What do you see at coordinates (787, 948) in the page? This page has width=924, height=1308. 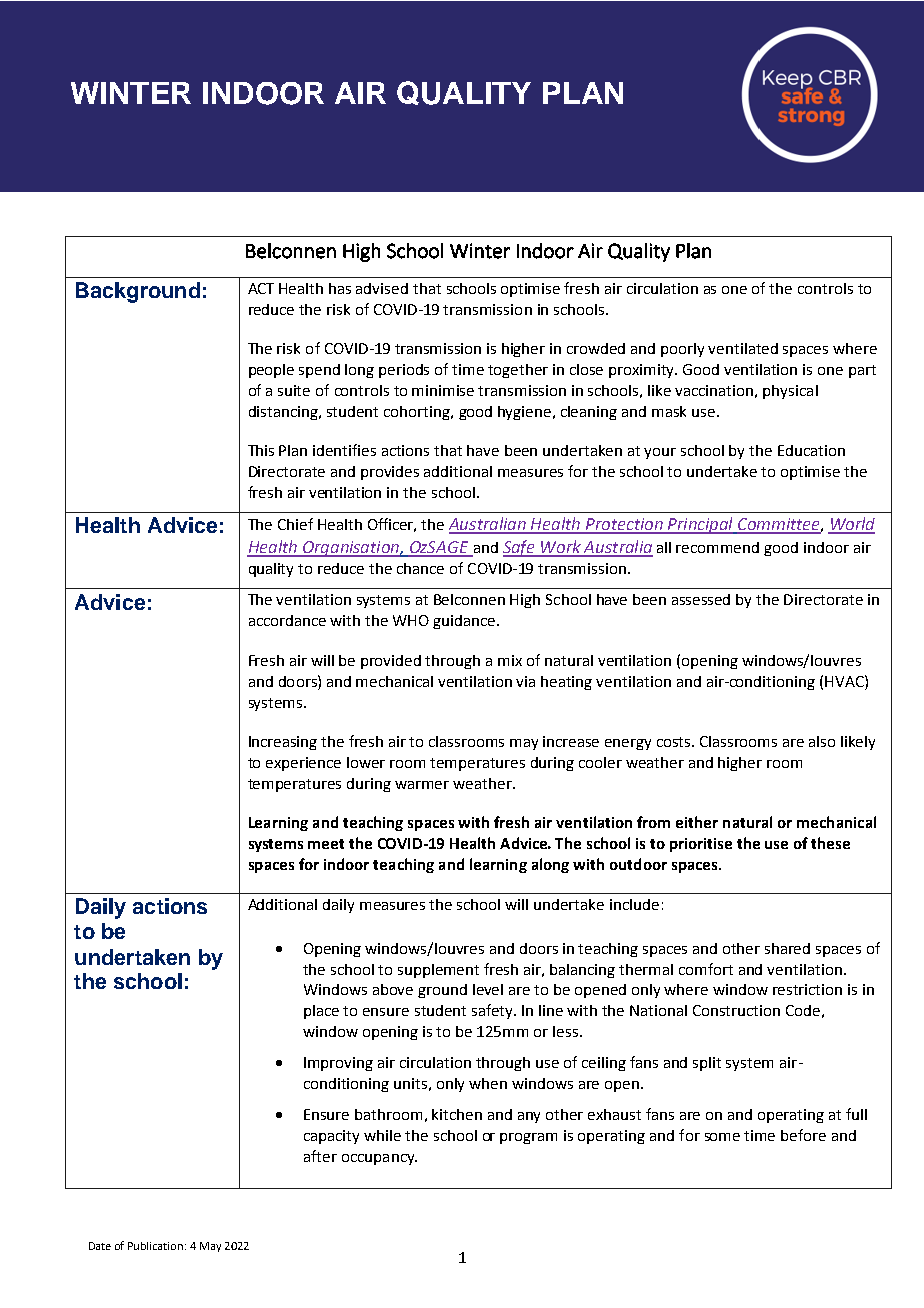 I see `shared` at bounding box center [787, 948].
